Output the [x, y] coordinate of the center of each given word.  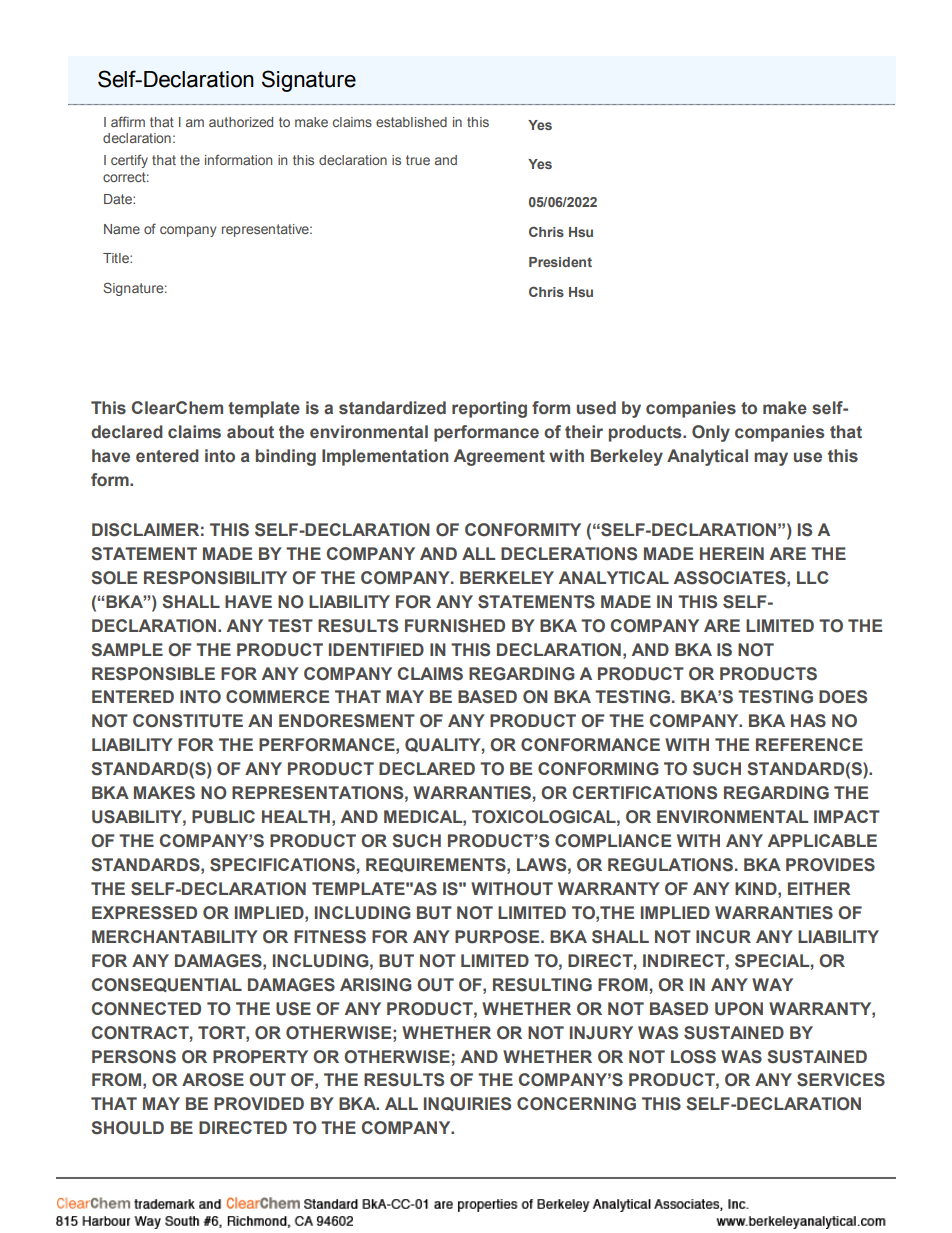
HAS [808, 721]
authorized [241, 122]
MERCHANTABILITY [175, 936]
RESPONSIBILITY [215, 578]
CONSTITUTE [188, 721]
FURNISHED [455, 626]
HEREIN [732, 553]
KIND [757, 888]
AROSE [213, 1080]
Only [711, 433]
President [560, 262]
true [418, 160]
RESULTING [542, 985]
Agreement [499, 457]
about [250, 432]
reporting [489, 409]
